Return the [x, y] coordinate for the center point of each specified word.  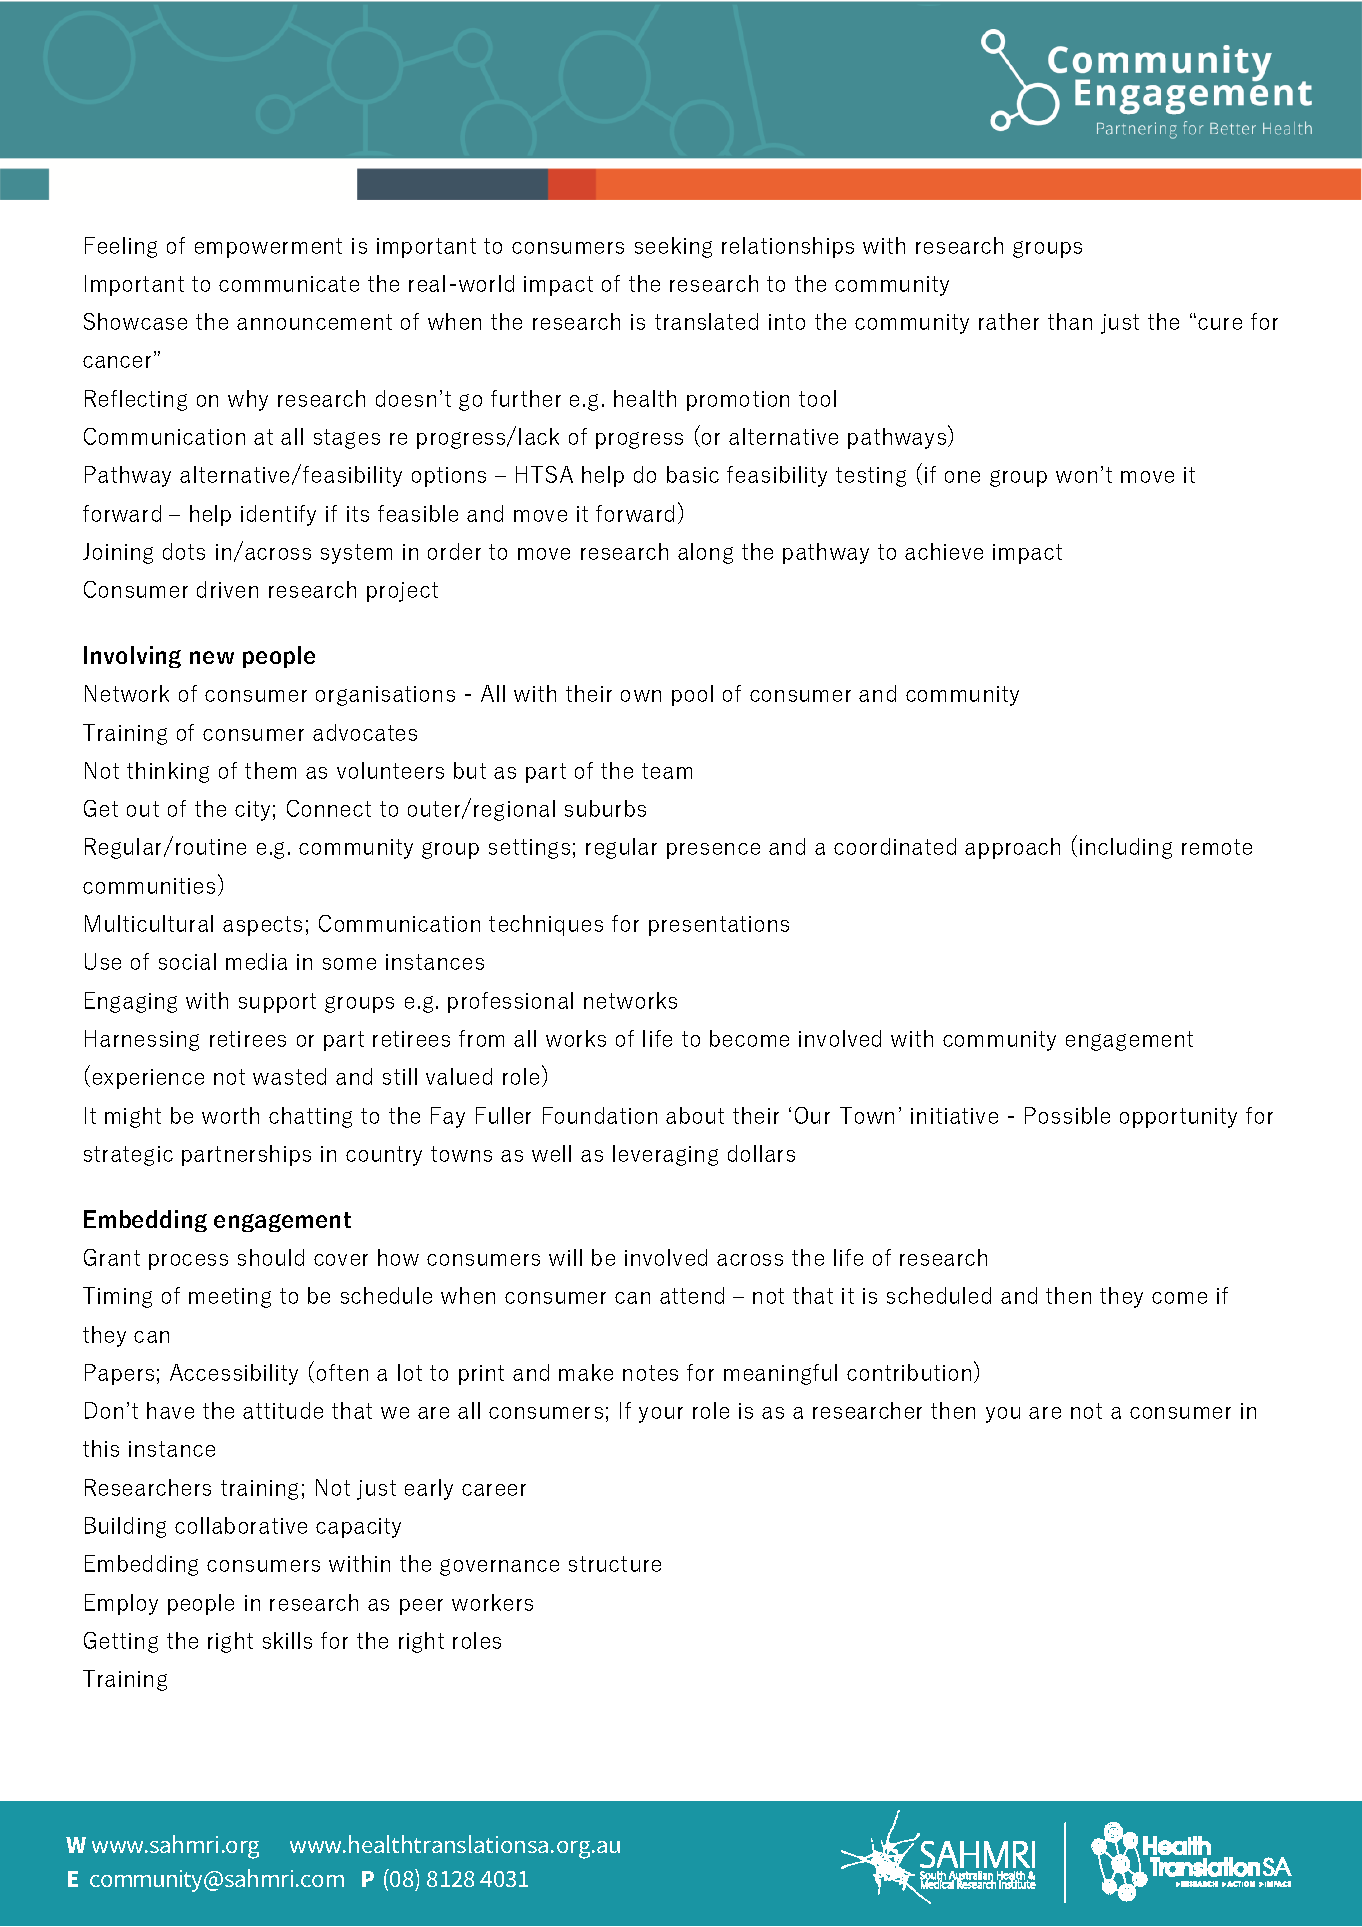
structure [615, 1564]
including [1126, 848]
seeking [673, 247]
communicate [289, 284]
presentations [719, 926]
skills [287, 1640]
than [1070, 321]
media [256, 961]
